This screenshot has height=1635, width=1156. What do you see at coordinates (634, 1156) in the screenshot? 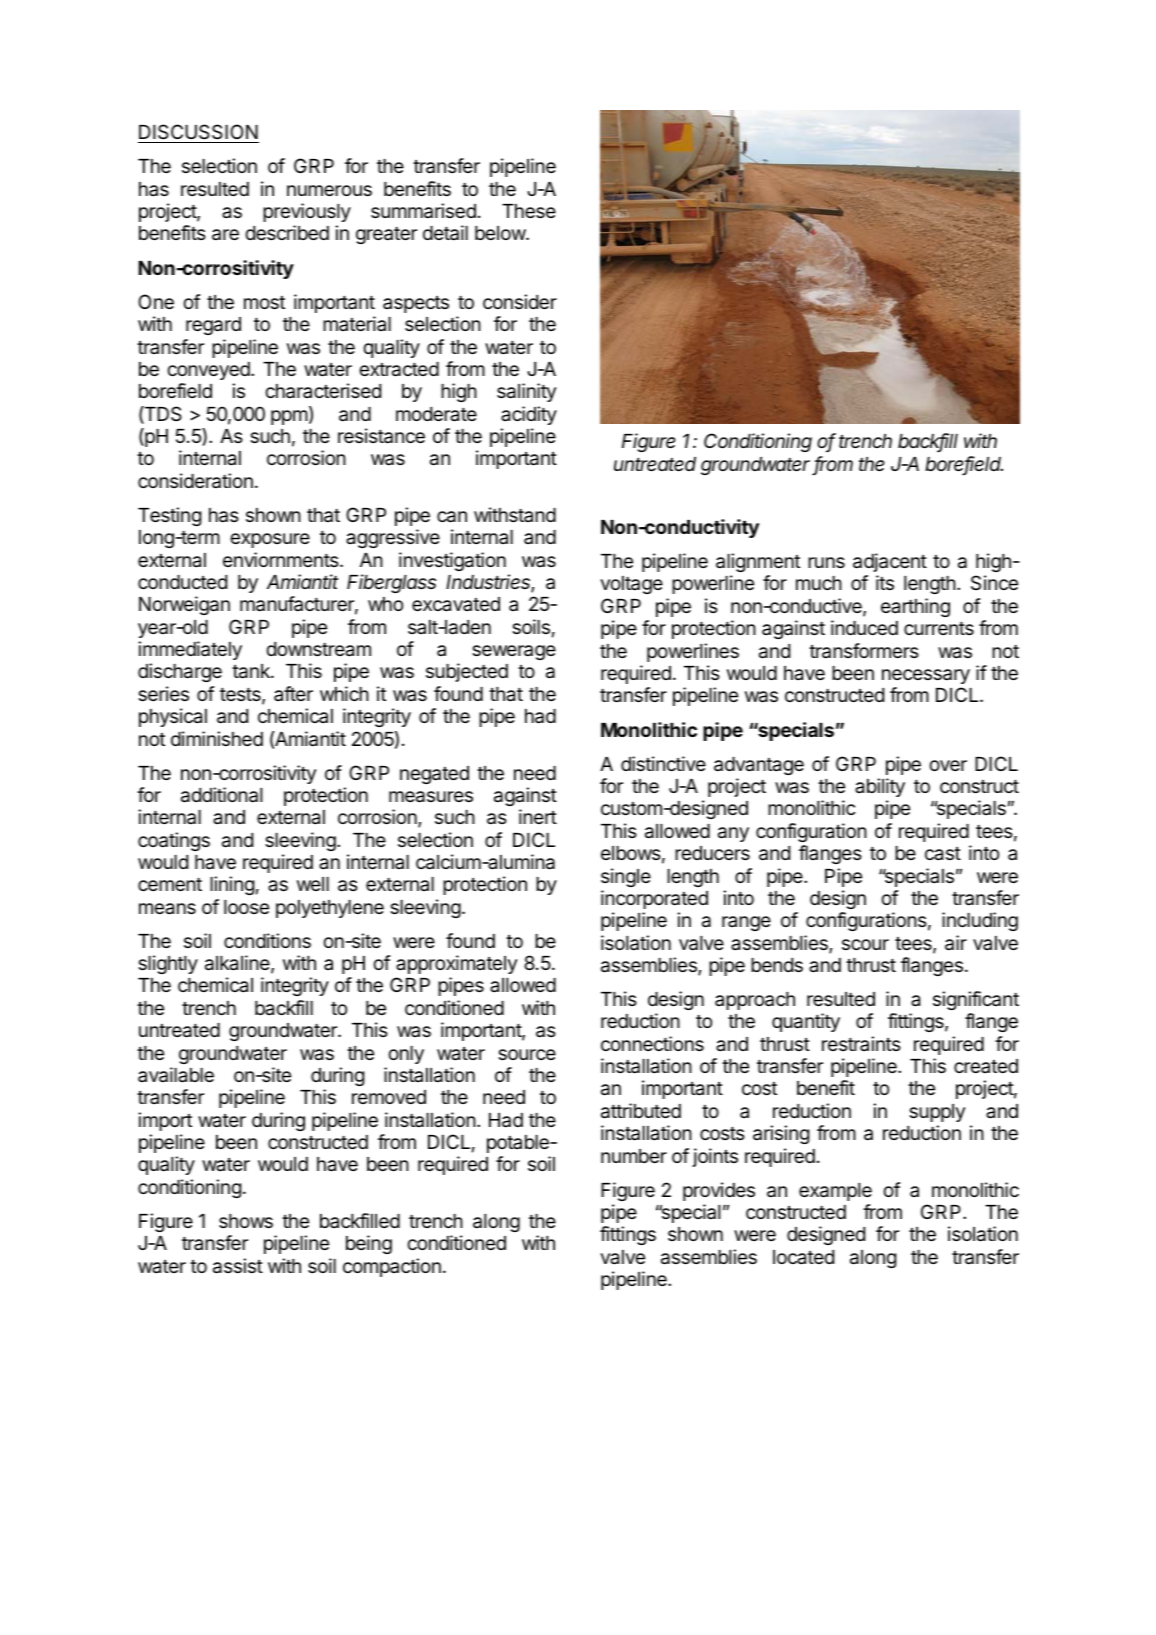
I see `number` at bounding box center [634, 1156].
